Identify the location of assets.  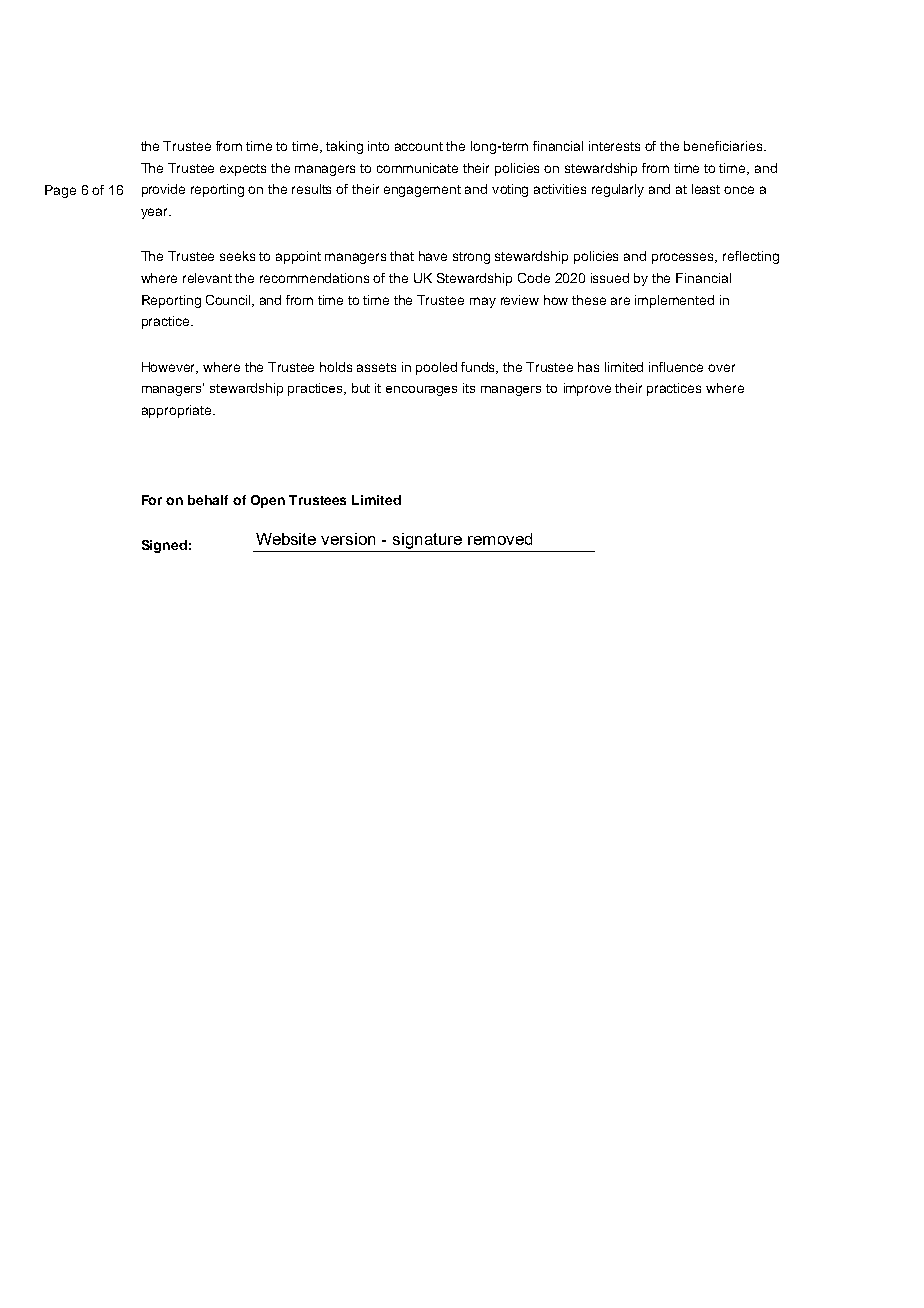
(376, 367).
